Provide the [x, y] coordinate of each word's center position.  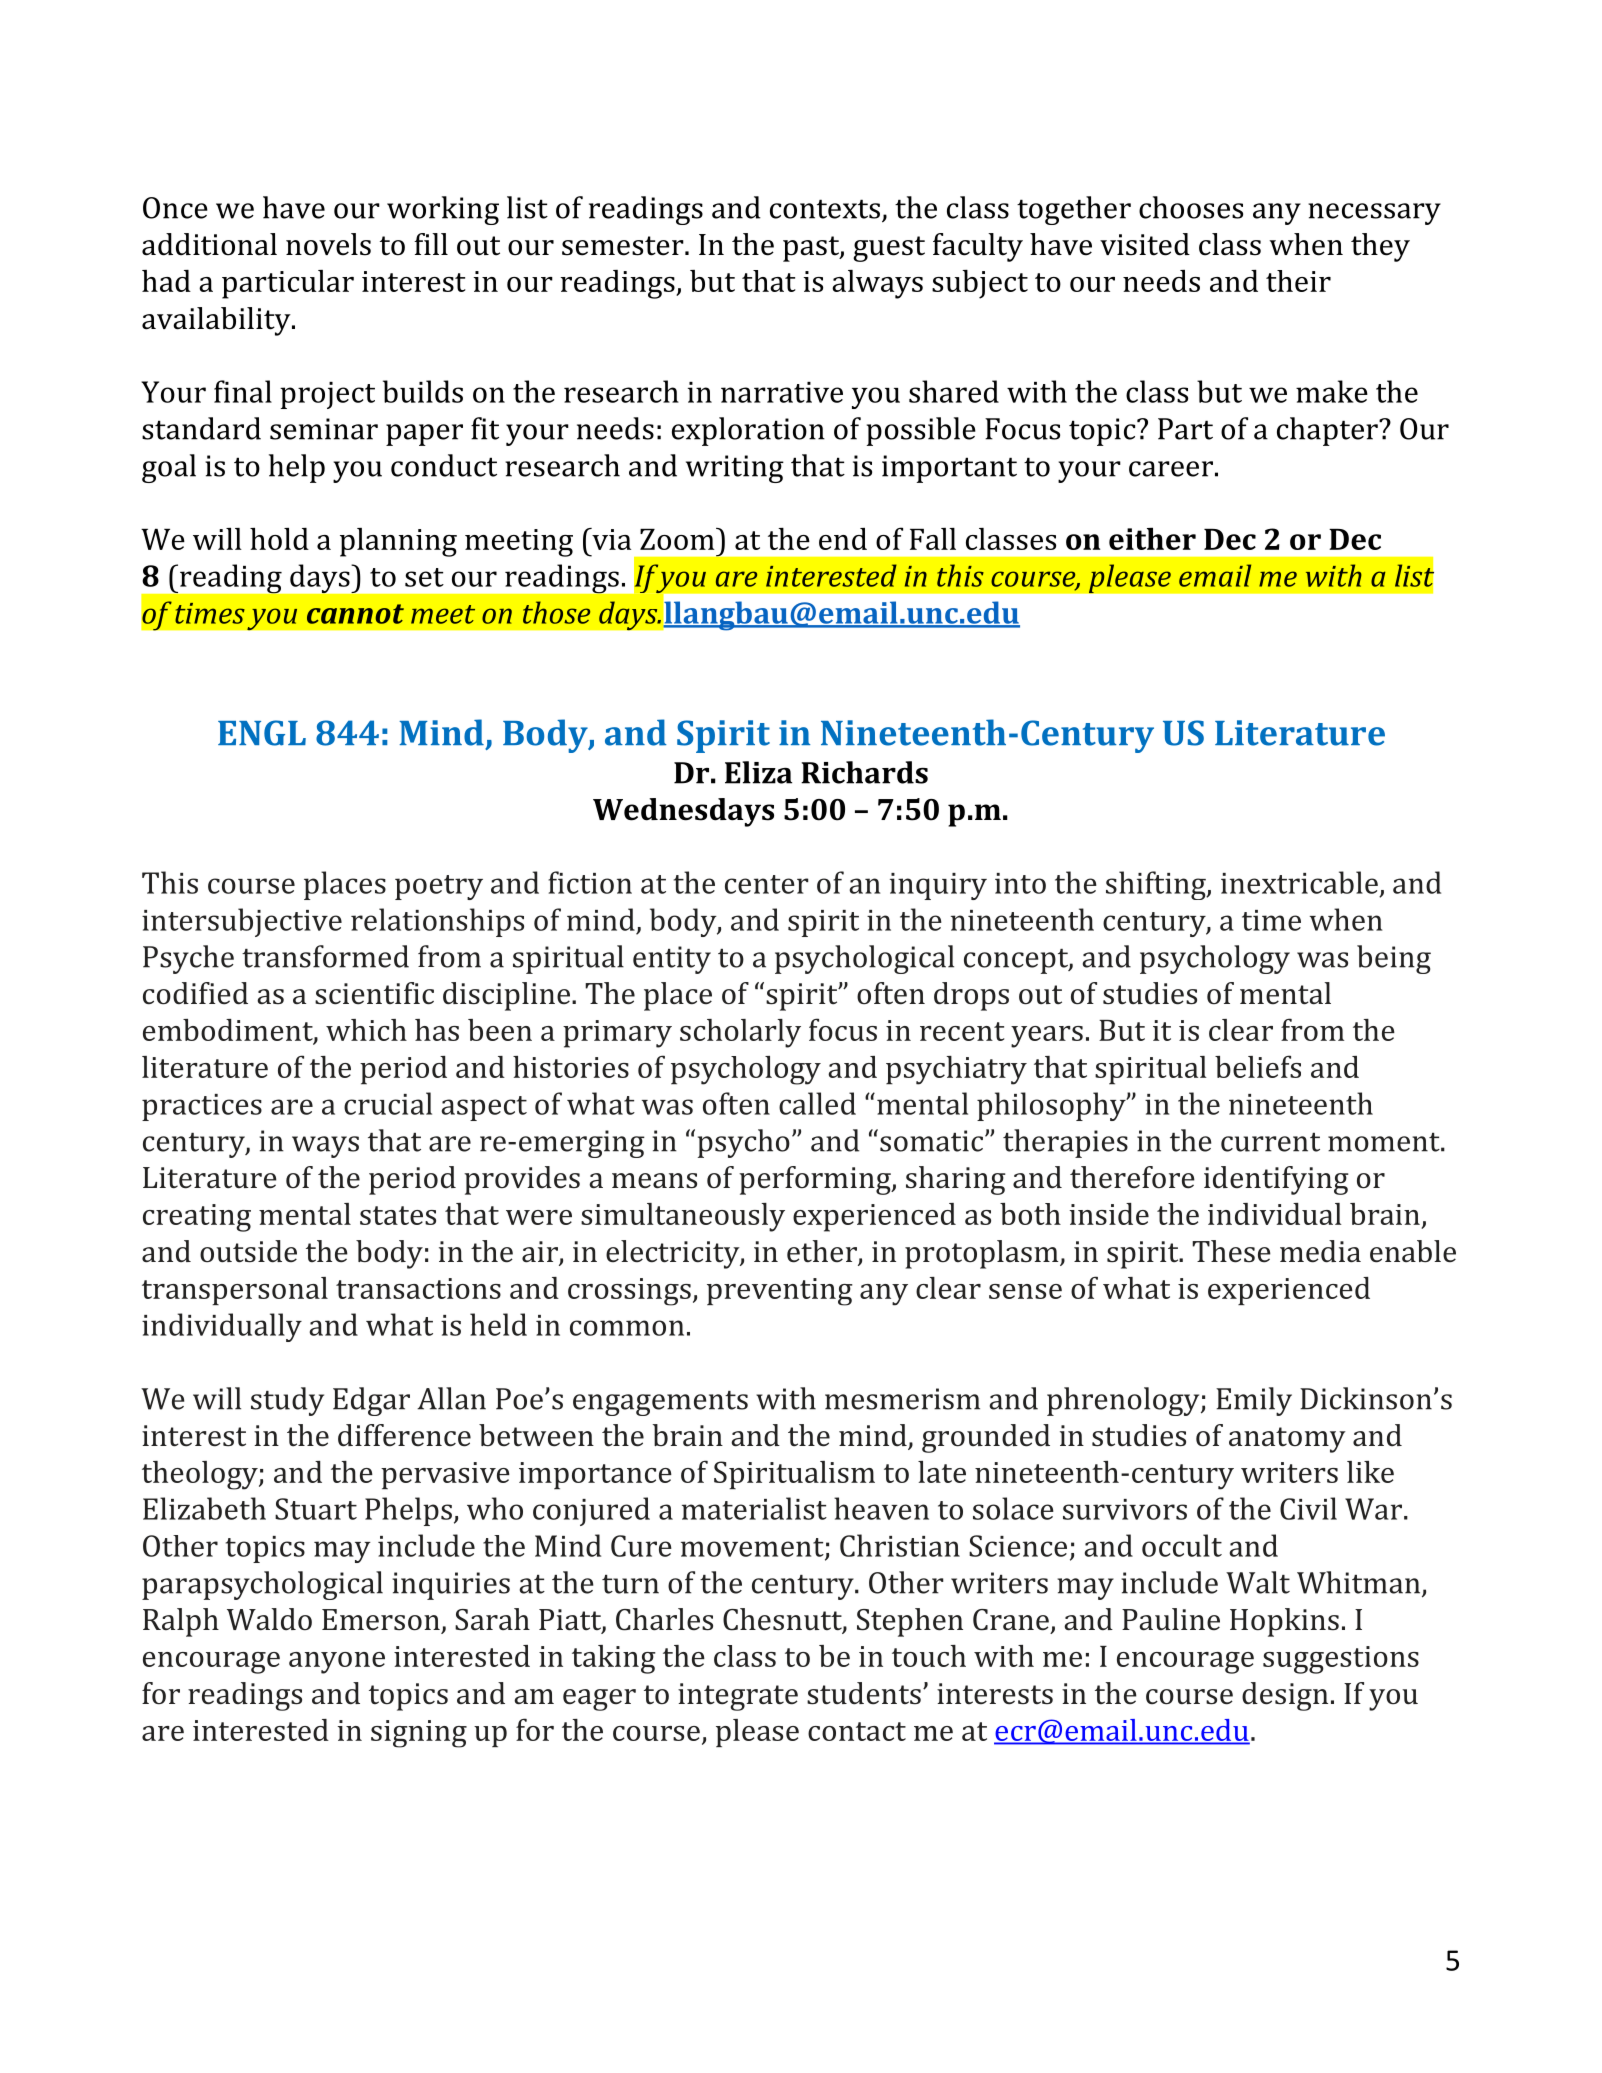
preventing [780, 1292]
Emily [1254, 1401]
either [1152, 538]
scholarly [740, 1033]
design [1285, 1696]
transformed [325, 956]
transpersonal [235, 1291]
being [1394, 959]
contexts [825, 209]
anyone [337, 1663]
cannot [355, 614]
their [1298, 281]
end [843, 539]
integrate [738, 1697]
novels [328, 244]
